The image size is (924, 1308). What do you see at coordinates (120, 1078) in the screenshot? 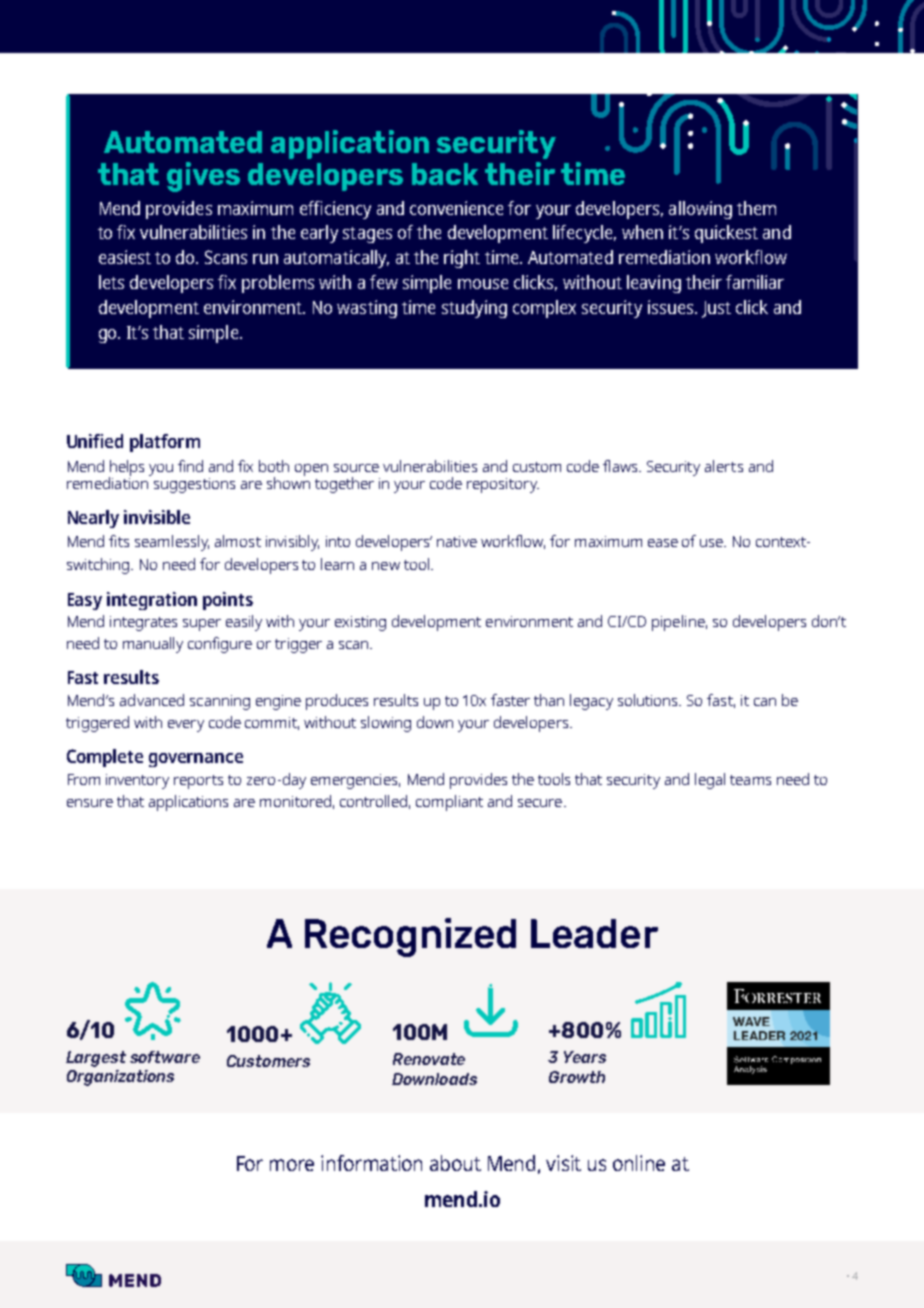
I see `Organizations` at bounding box center [120, 1078].
